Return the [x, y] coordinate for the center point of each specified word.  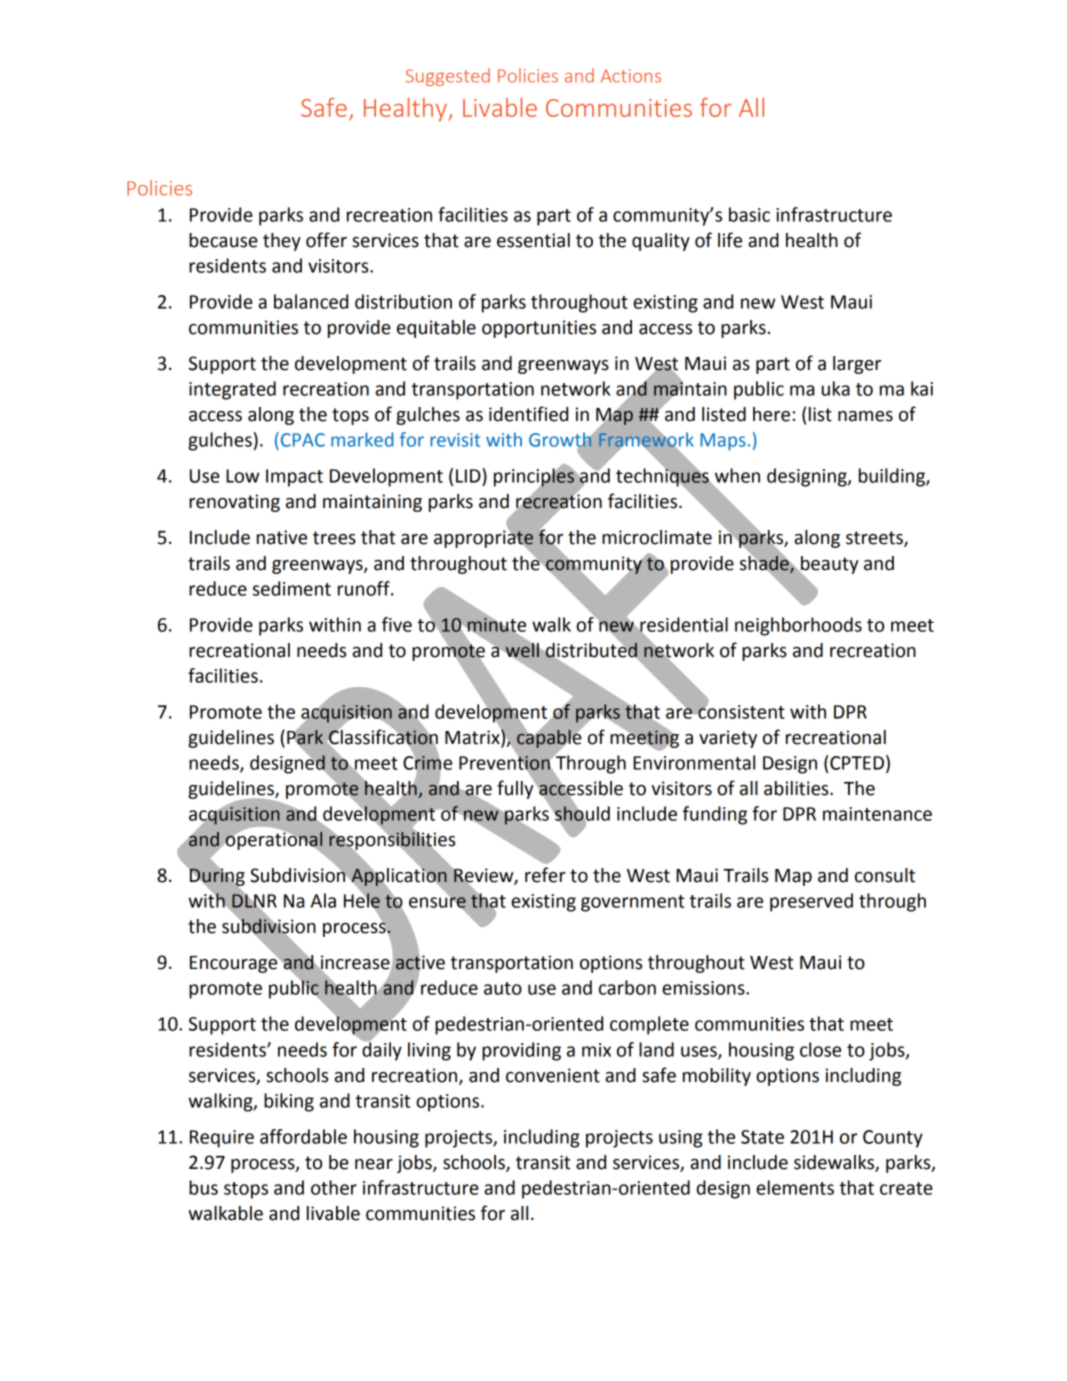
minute [496, 625]
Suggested [448, 77]
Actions [631, 76]
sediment [292, 588]
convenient [553, 1075]
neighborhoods [798, 626]
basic [749, 214]
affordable [303, 1136]
